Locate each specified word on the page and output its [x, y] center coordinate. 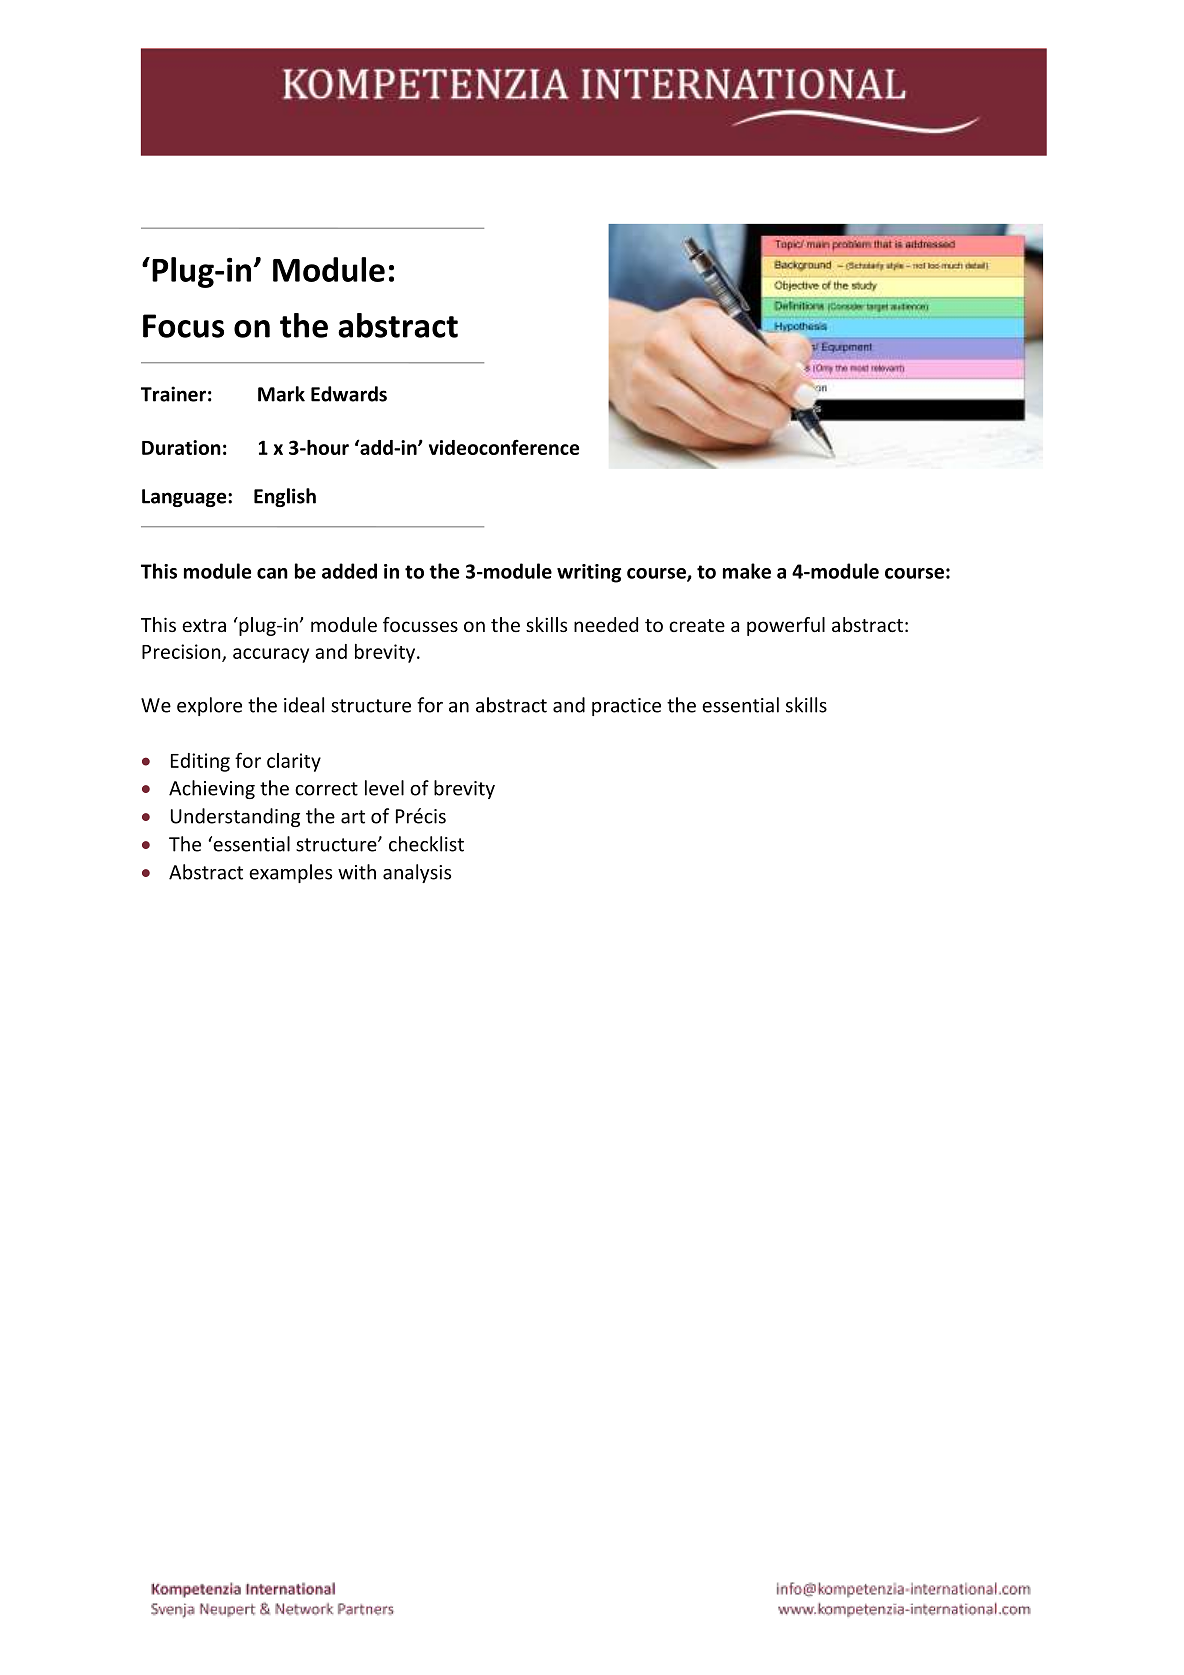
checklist [426, 844]
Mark [281, 394]
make [747, 571]
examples [290, 873]
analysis [417, 873]
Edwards [349, 394]
